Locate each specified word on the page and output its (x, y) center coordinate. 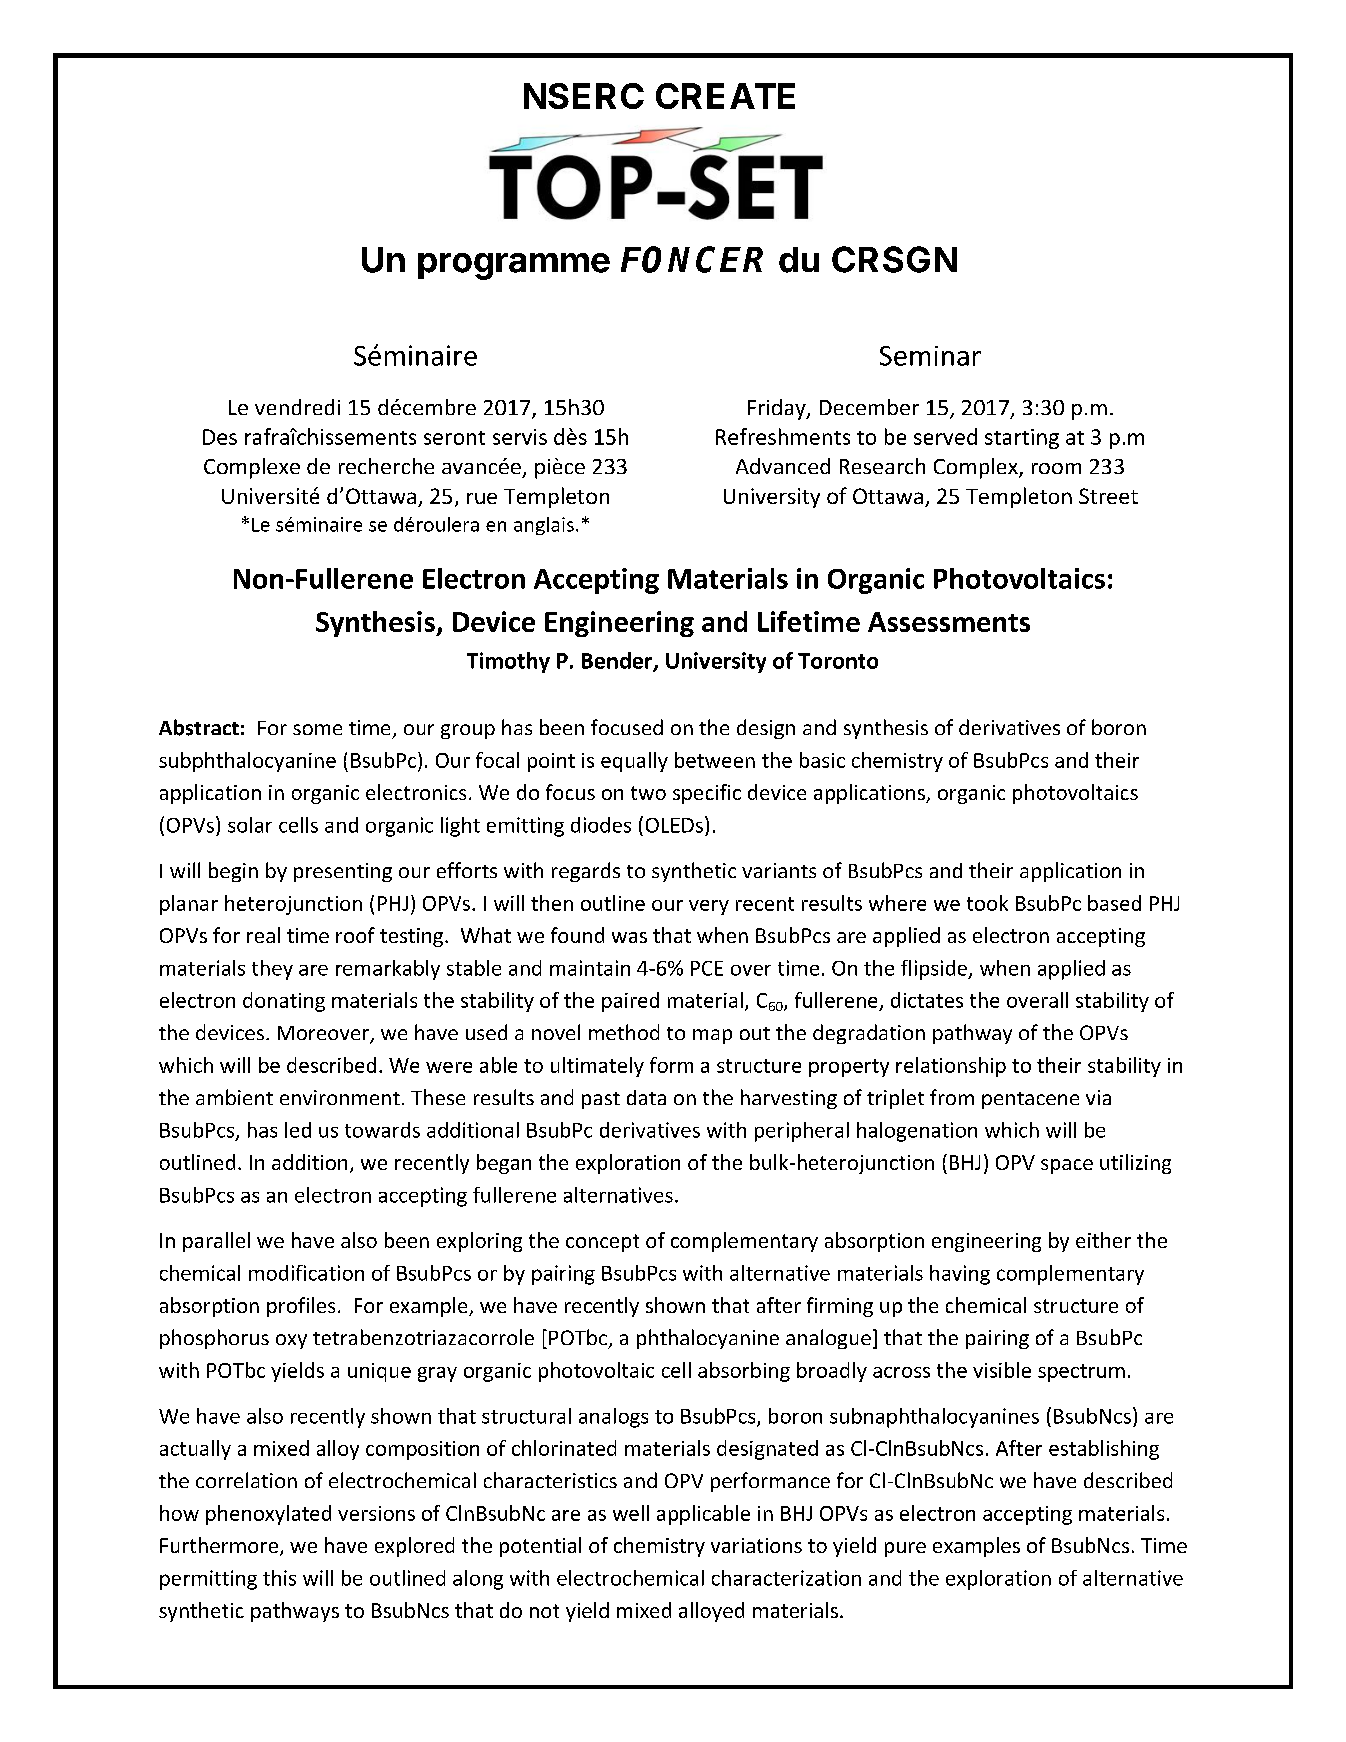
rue (482, 498)
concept (602, 1243)
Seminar (930, 356)
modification (306, 1273)
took (987, 903)
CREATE (725, 96)
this (279, 1578)
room (1056, 468)
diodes (601, 825)
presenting (343, 872)
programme (514, 266)
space (1067, 1166)
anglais (544, 526)
